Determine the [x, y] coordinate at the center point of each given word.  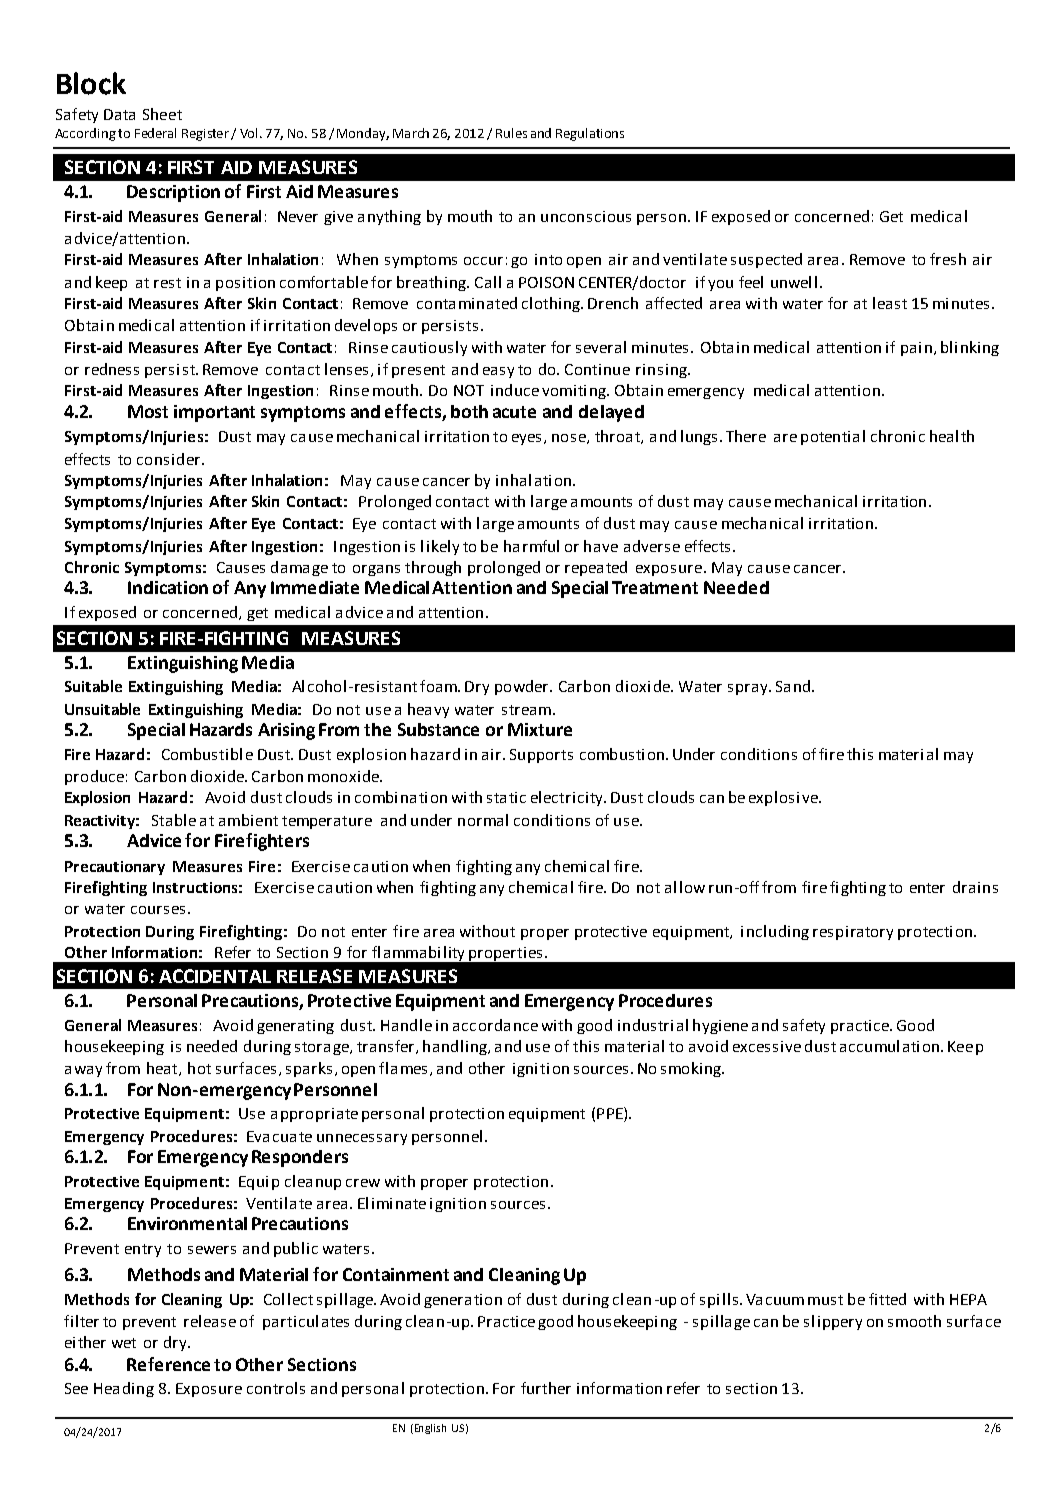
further [546, 1388]
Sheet [162, 114]
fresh [948, 259]
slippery [833, 1322]
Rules [511, 133]
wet [124, 1343]
